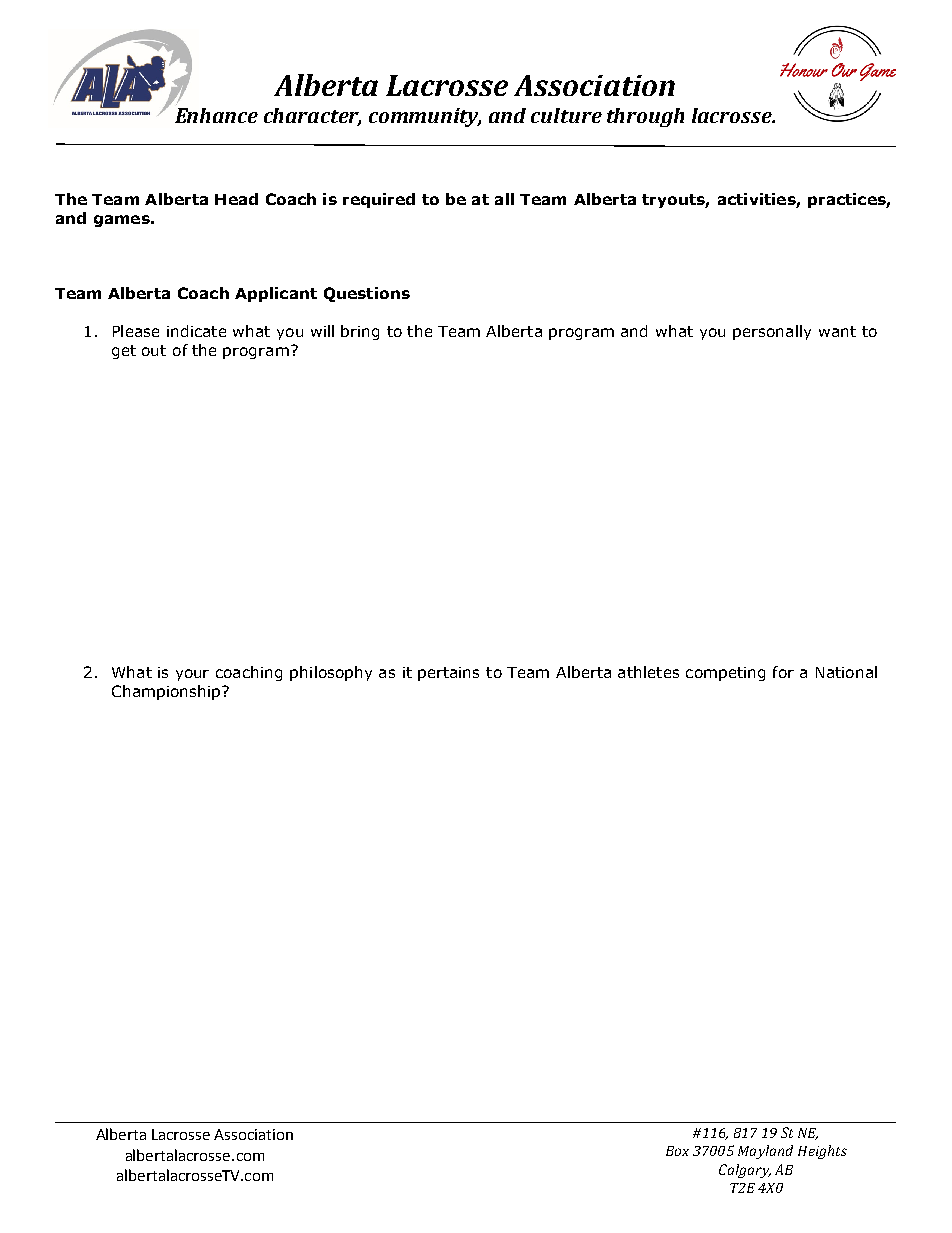  Describe the element at coordinates (772, 332) in the screenshot. I see `personally` at that location.
